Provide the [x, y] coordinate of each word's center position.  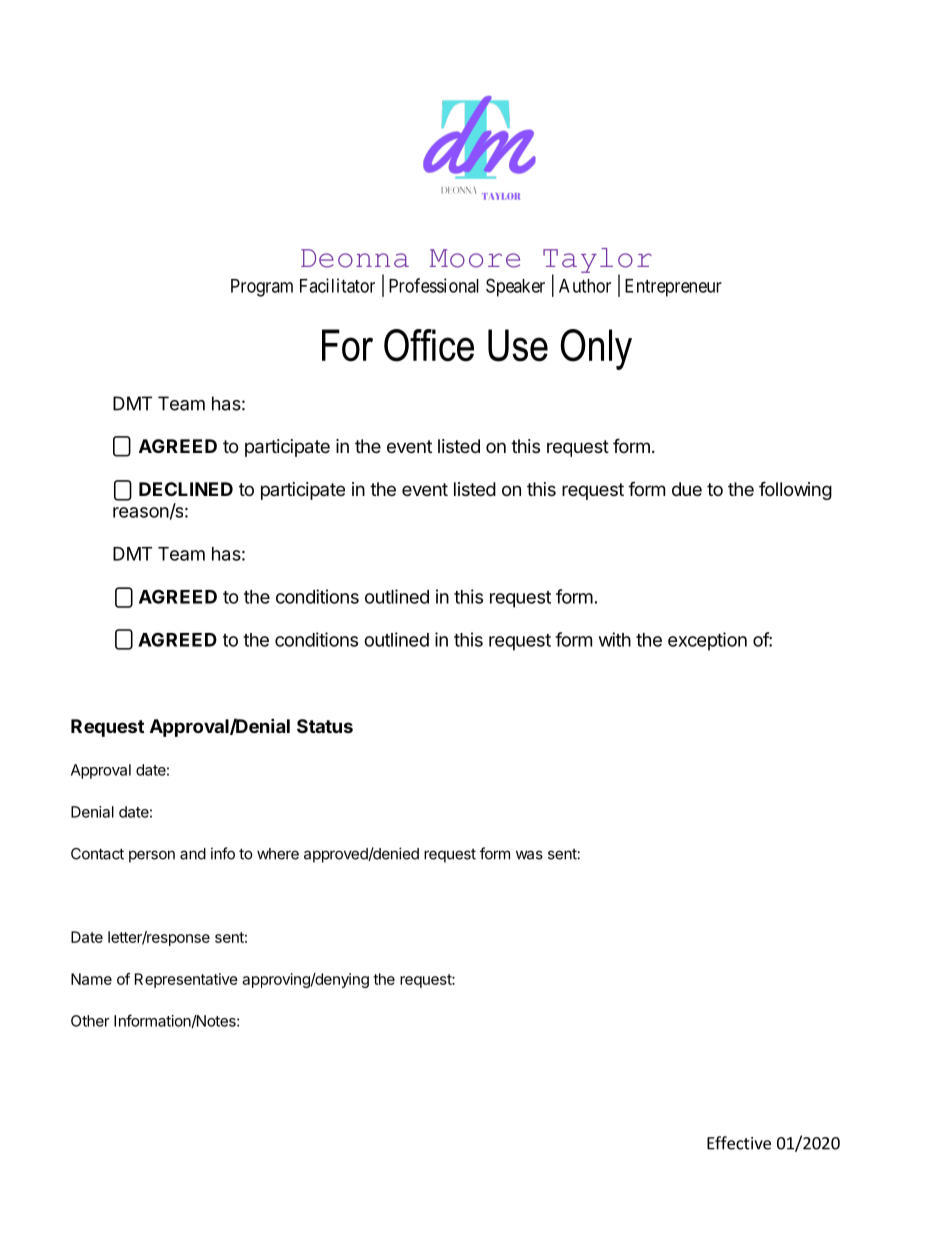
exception [707, 641]
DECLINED [186, 489]
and [193, 854]
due [687, 489]
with [615, 639]
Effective [739, 1143]
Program [262, 288]
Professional [434, 285]
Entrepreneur [673, 288]
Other [90, 1021]
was [529, 855]
